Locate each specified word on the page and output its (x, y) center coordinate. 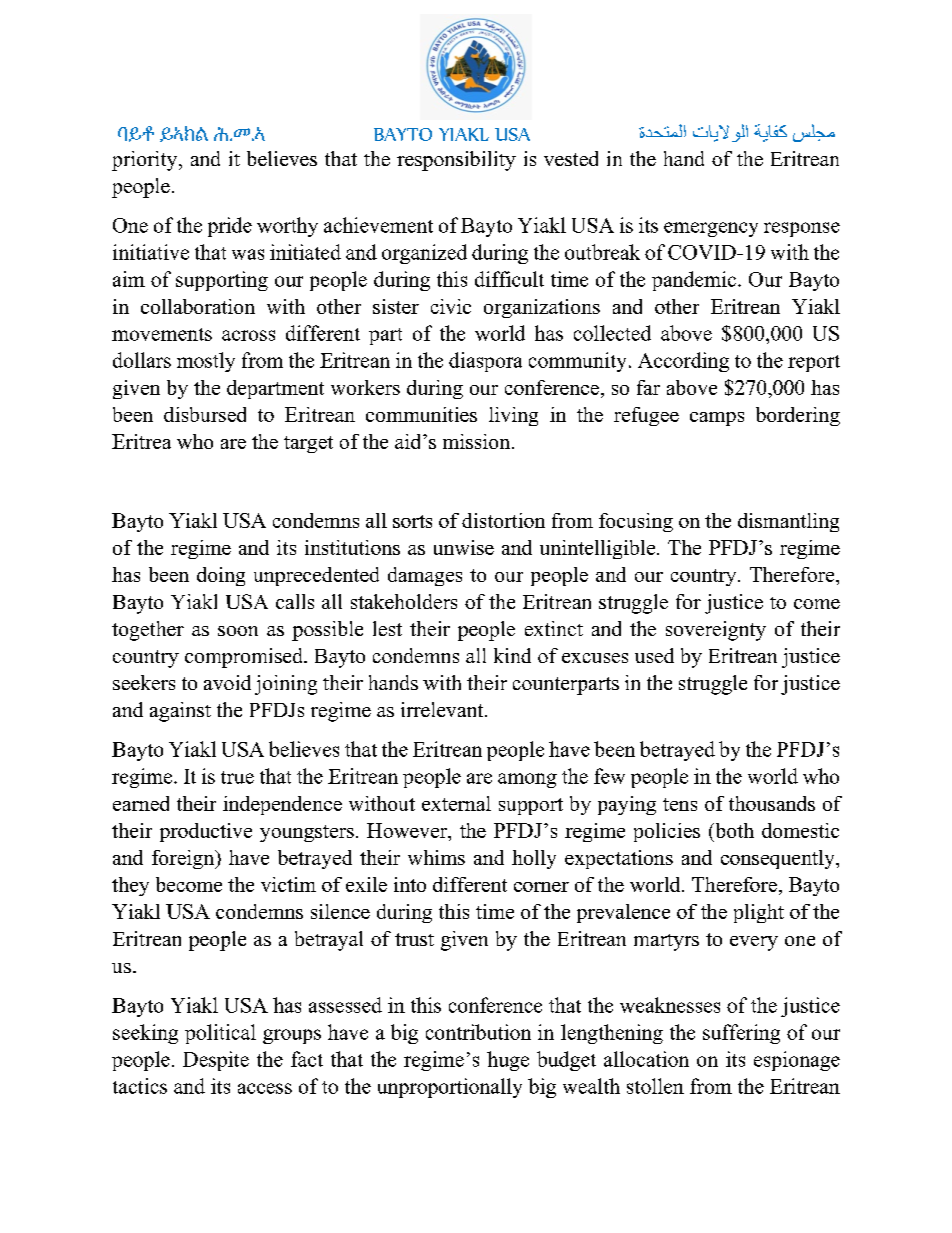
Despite (216, 1061)
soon (238, 631)
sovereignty (716, 631)
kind (512, 655)
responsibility (456, 161)
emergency (711, 229)
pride (230, 227)
